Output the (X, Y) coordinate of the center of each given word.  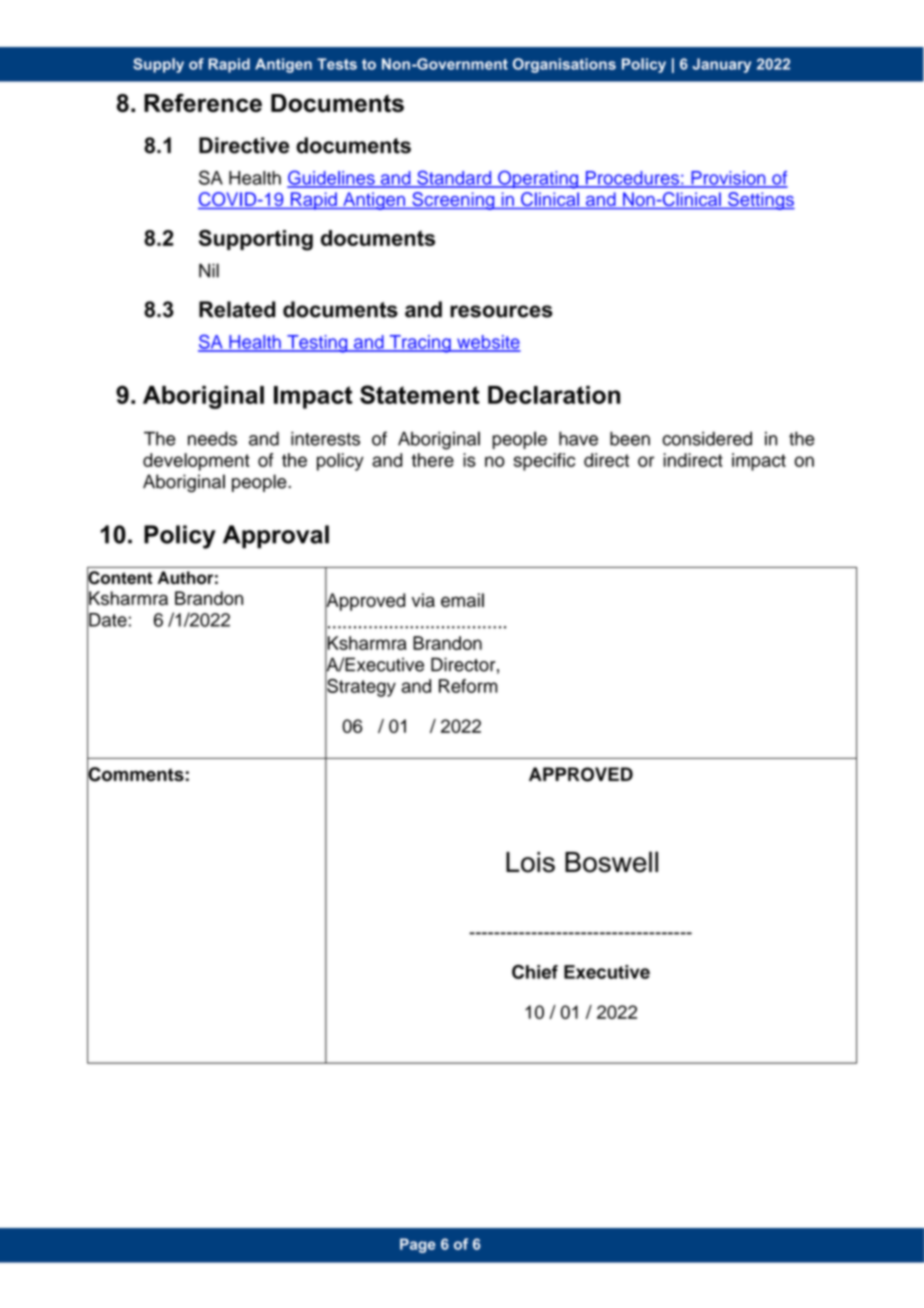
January (721, 65)
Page (418, 1245)
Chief (535, 972)
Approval (276, 536)
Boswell (611, 862)
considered (707, 438)
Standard (454, 178)
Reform (468, 686)
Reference (203, 102)
